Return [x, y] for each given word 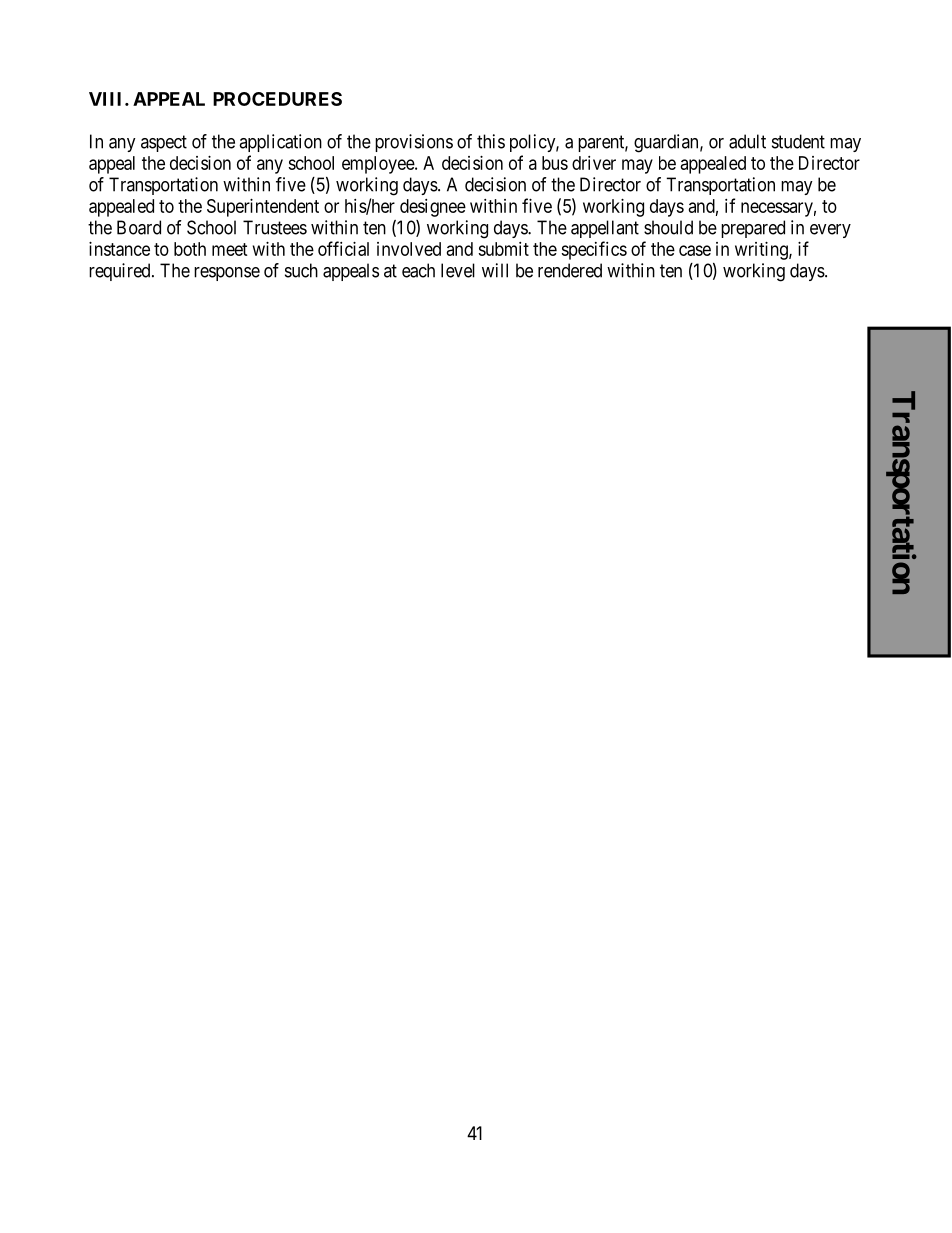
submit [503, 249]
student [798, 141]
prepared [753, 229]
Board [139, 227]
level [458, 270]
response [227, 274]
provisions [414, 143]
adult [747, 141]
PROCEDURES [277, 99]
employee [379, 165]
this [491, 141]
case [695, 250]
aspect [164, 143]
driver [594, 163]
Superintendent [263, 208]
